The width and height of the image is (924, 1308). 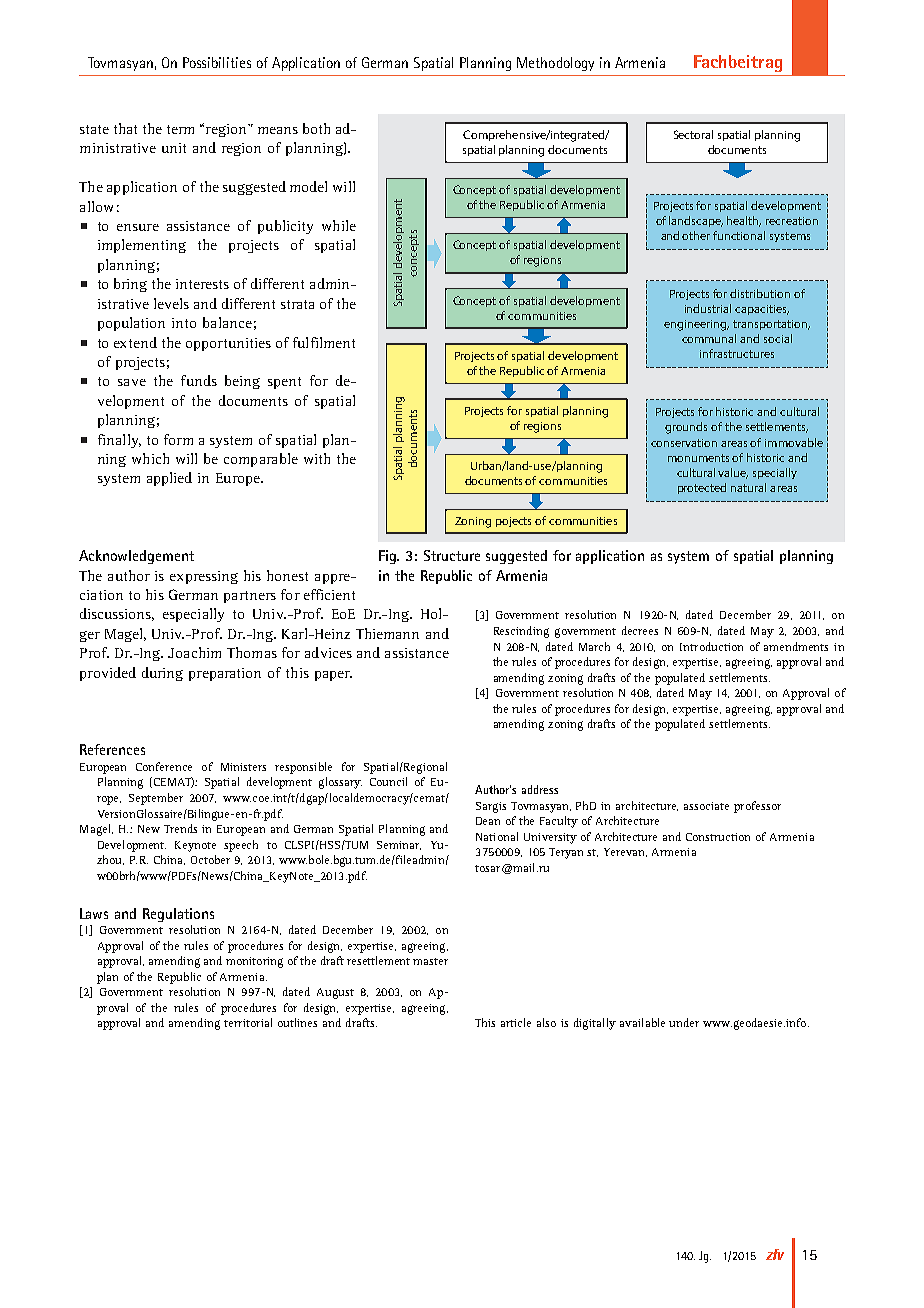 I want to click on Acknowledgement, so click(x=136, y=557).
